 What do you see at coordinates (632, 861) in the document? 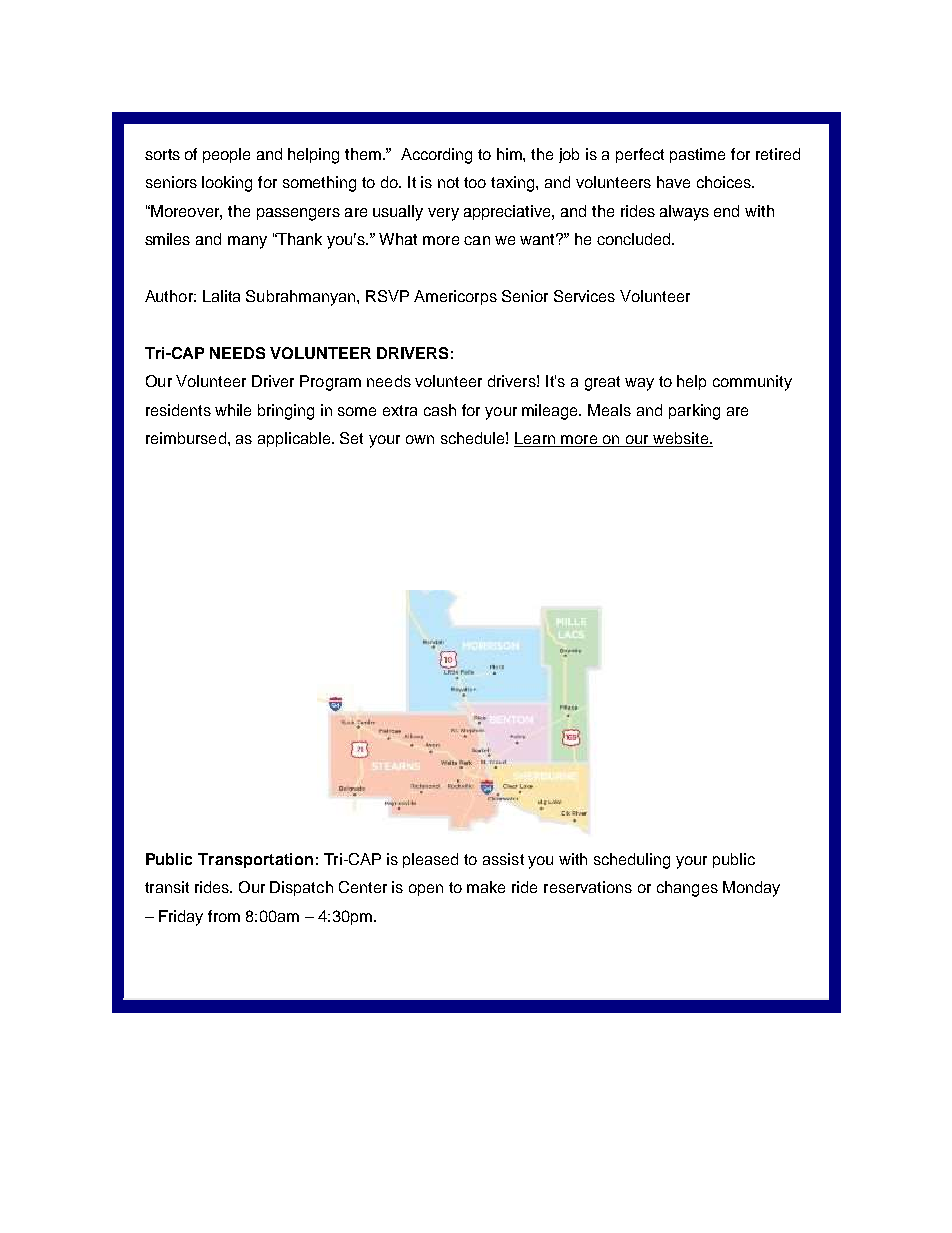
I see `scheduling` at bounding box center [632, 861].
